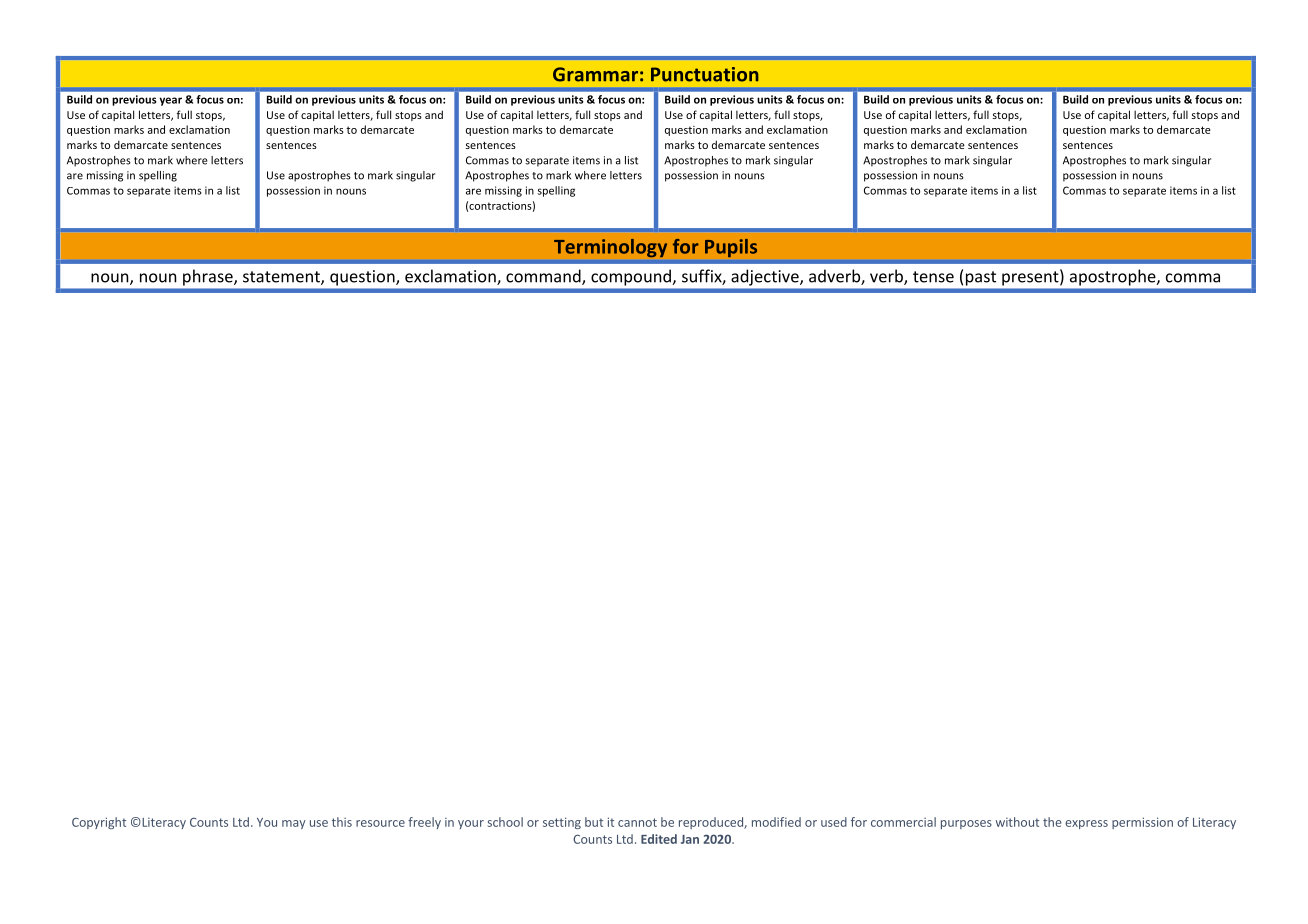 This screenshot has width=1308, height=924. What do you see at coordinates (1052, 822) in the screenshot?
I see `the` at bounding box center [1052, 822].
